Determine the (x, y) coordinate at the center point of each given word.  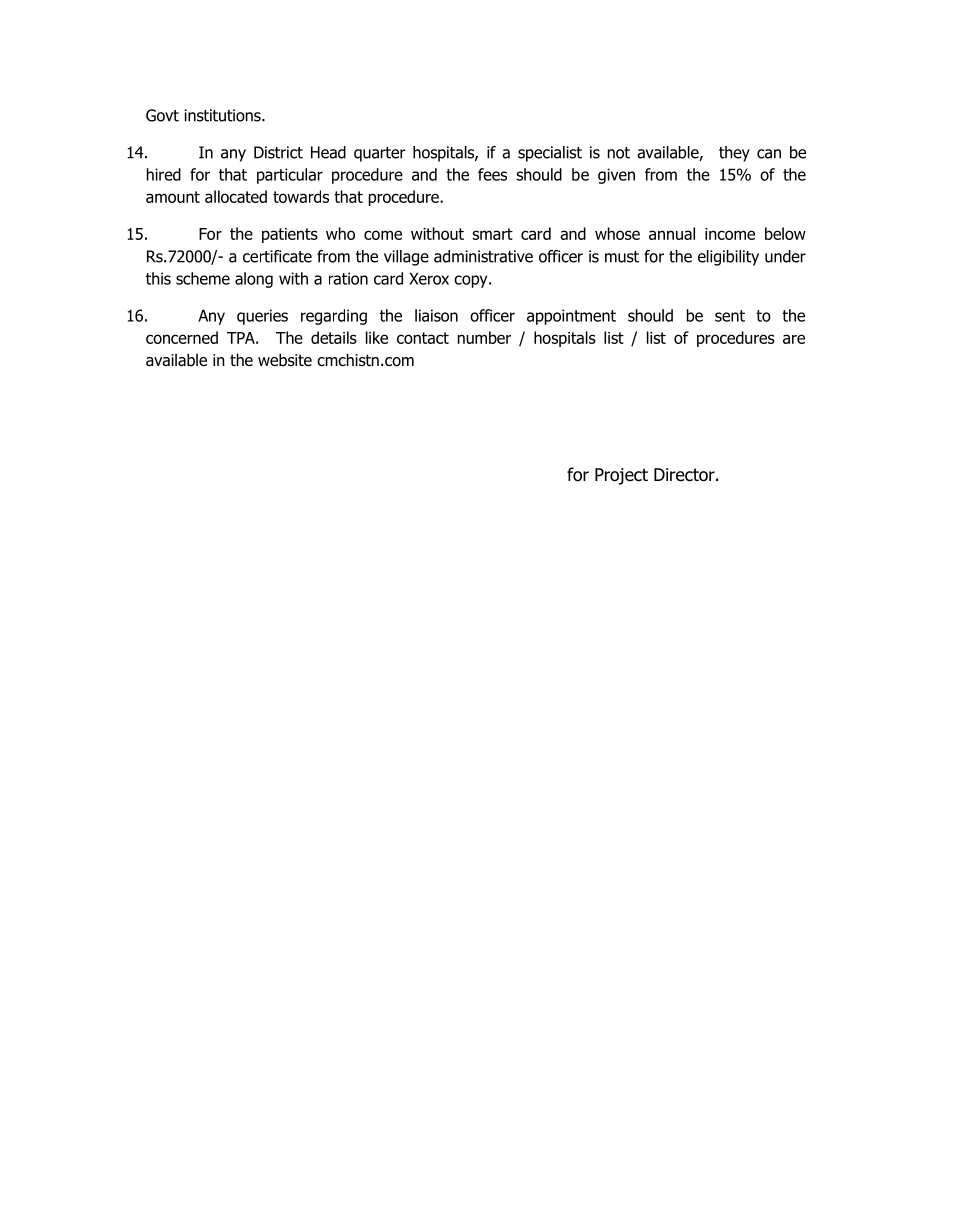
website (285, 360)
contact (423, 338)
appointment (571, 317)
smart (492, 234)
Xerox (429, 278)
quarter (380, 154)
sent (730, 316)
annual (672, 233)
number (484, 337)
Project (621, 476)
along (254, 280)
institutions (223, 115)
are (794, 339)
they (734, 154)
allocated (236, 196)
